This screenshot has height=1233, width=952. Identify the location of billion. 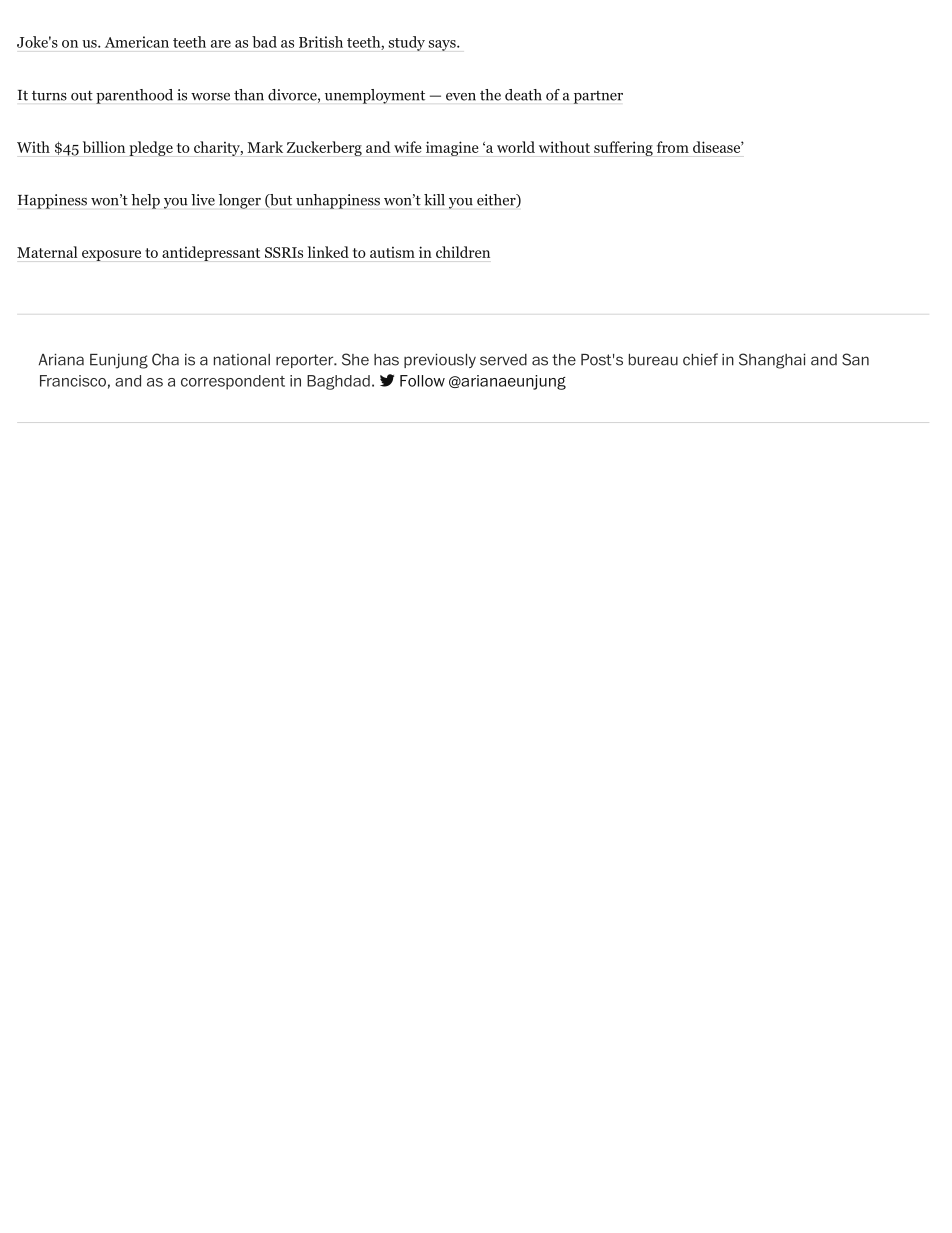
(104, 147).
